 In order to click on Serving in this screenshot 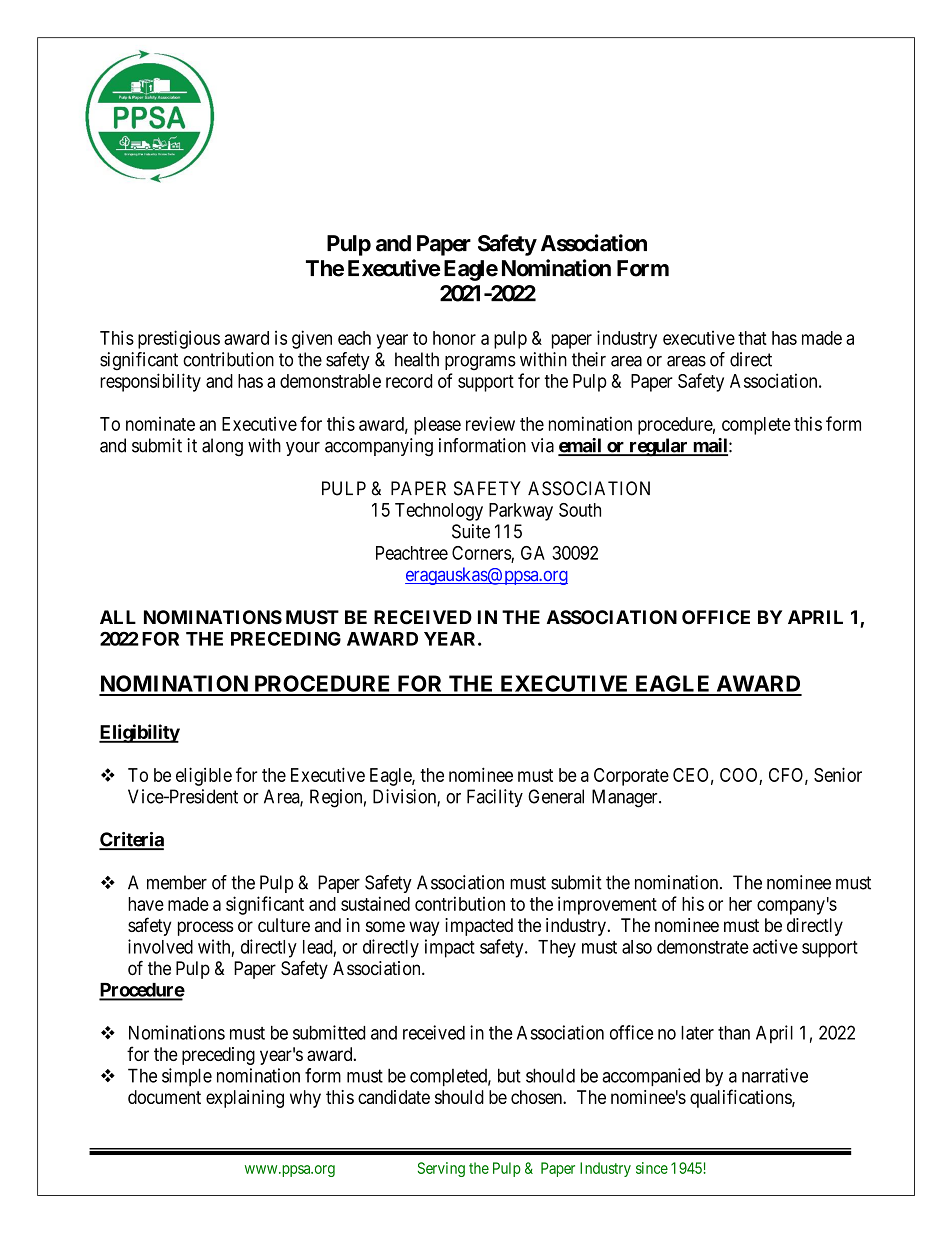, I will do `click(441, 1169)`.
